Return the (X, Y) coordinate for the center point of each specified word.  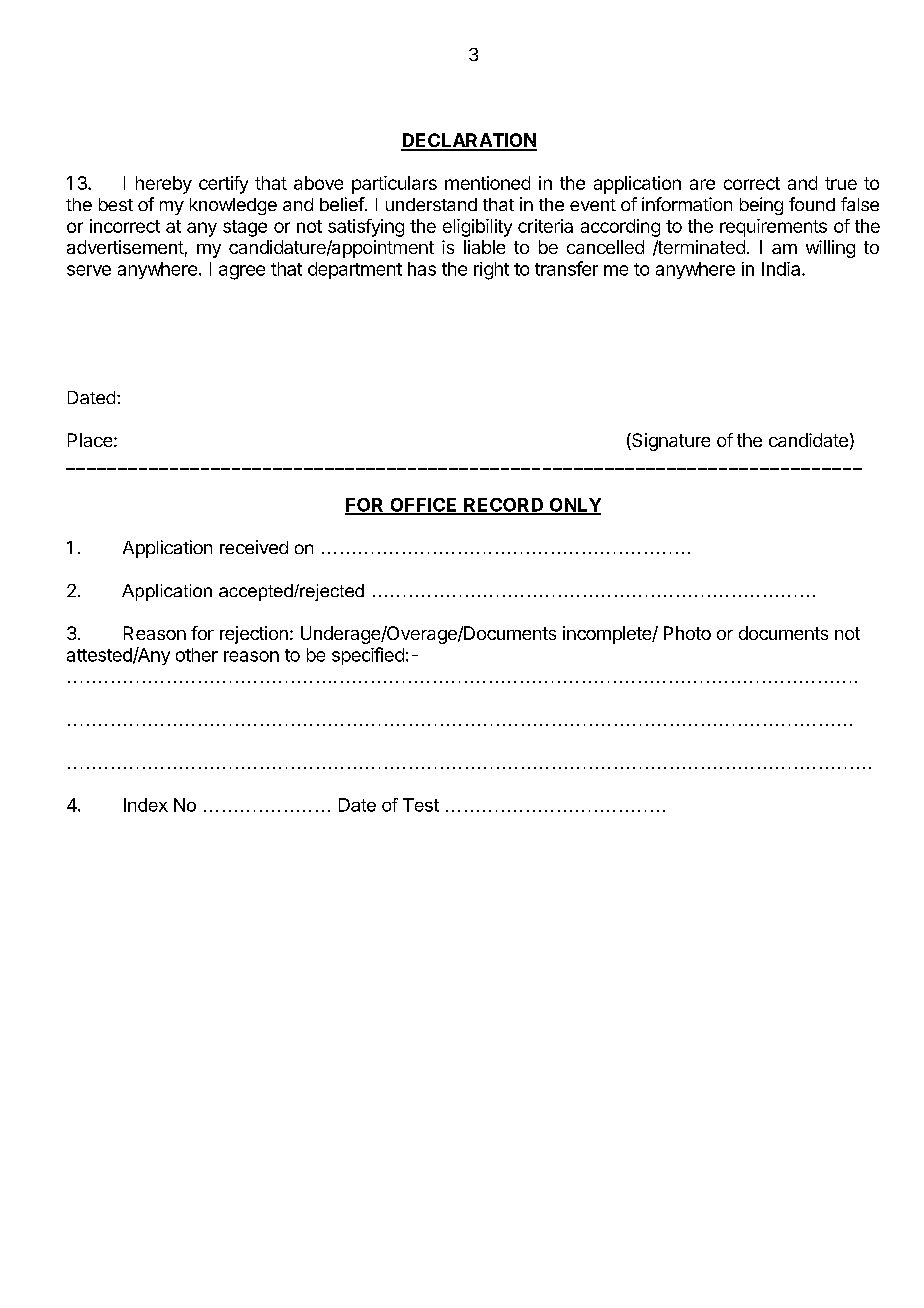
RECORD (504, 506)
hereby (164, 185)
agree (242, 272)
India (782, 269)
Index (146, 805)
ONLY (574, 506)
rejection (254, 635)
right (491, 271)
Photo (687, 633)
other (197, 655)
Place (90, 440)
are (702, 184)
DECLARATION (469, 141)
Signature (670, 442)
